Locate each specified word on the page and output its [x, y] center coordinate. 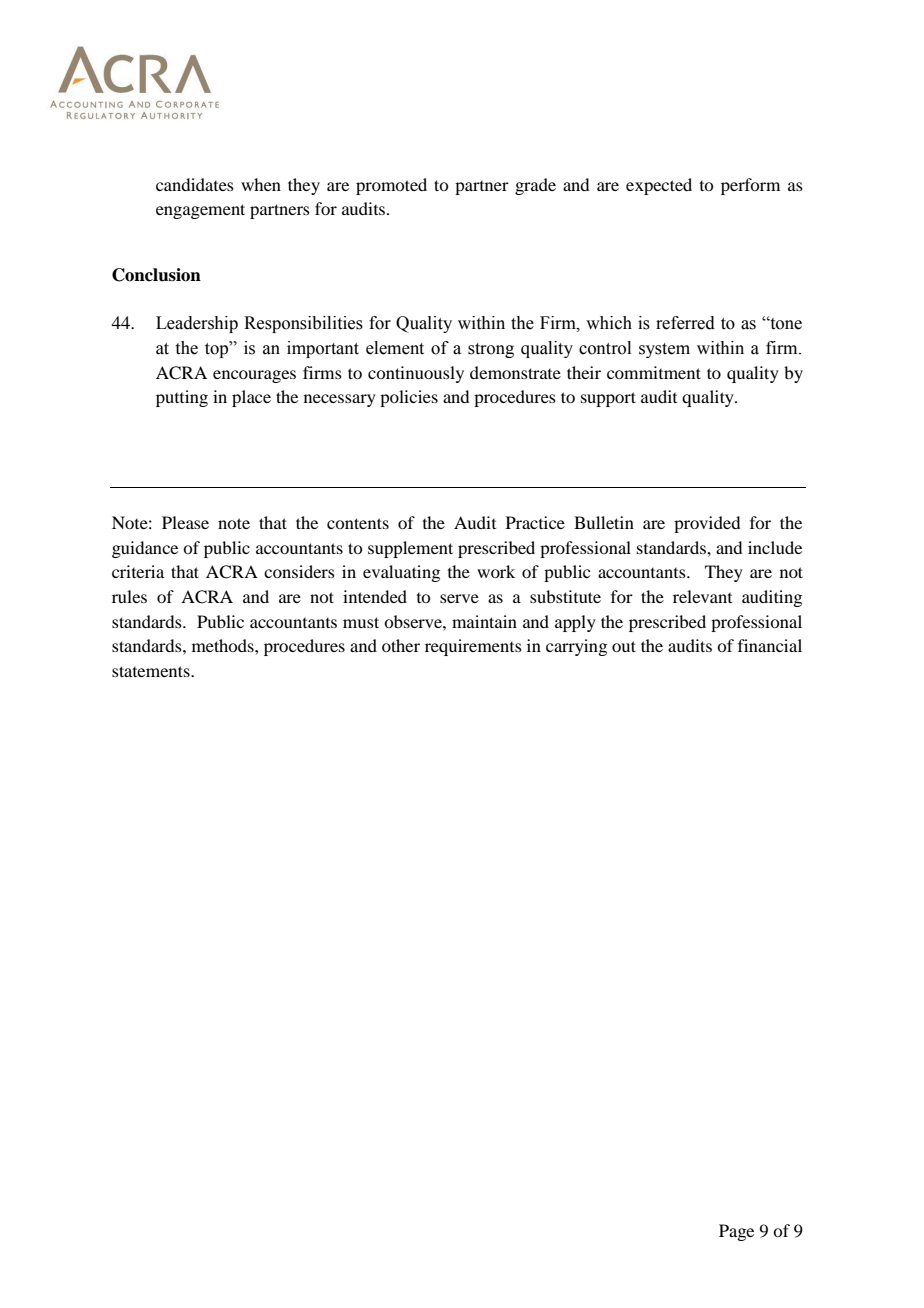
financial [770, 645]
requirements [473, 647]
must [361, 622]
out [624, 646]
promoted [391, 186]
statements [152, 671]
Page [736, 1232]
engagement [200, 211]
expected [659, 186]
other [401, 645]
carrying [576, 647]
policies [409, 398]
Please [185, 522]
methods [224, 645]
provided [707, 524]
